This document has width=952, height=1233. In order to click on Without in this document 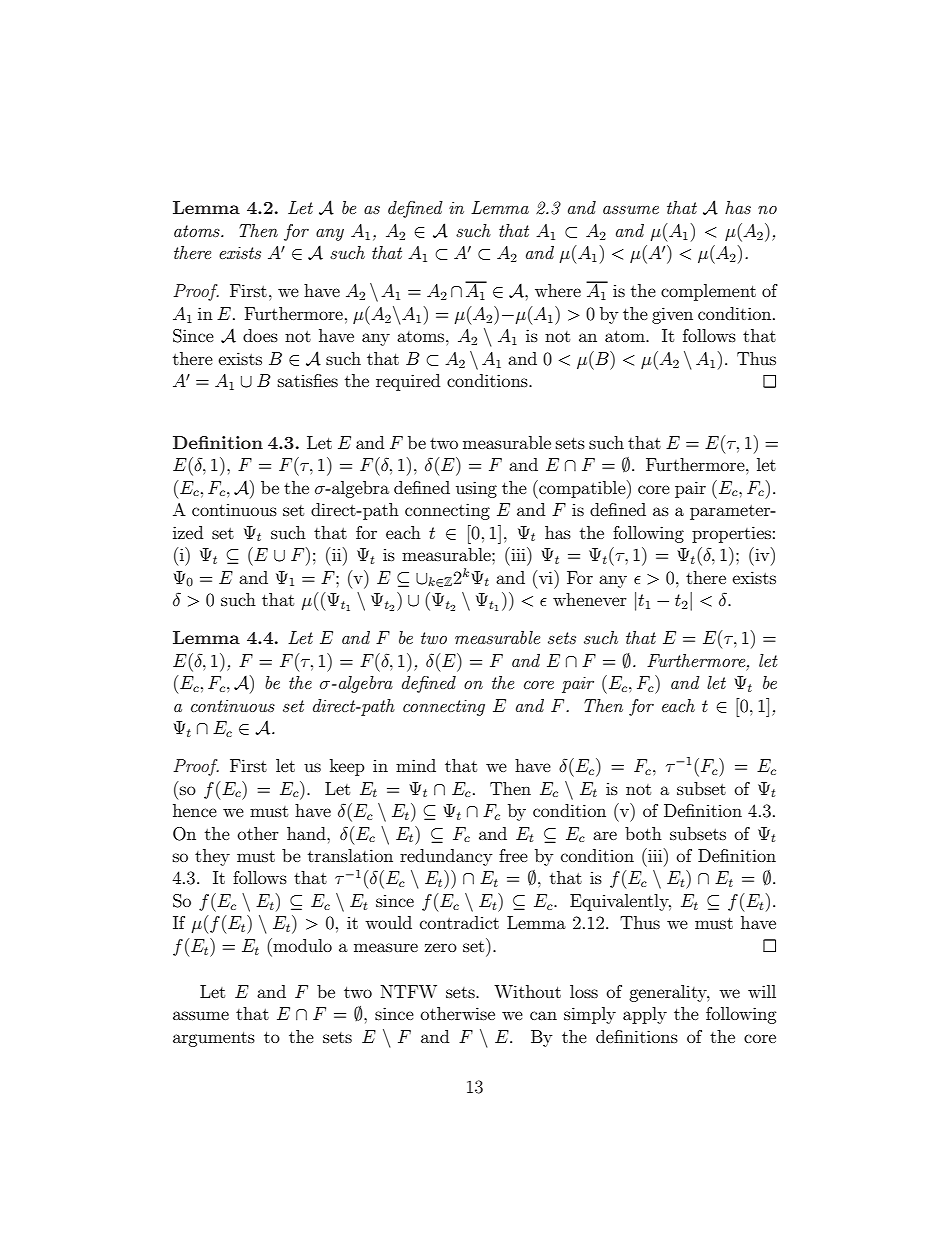, I will do `click(527, 991)`.
